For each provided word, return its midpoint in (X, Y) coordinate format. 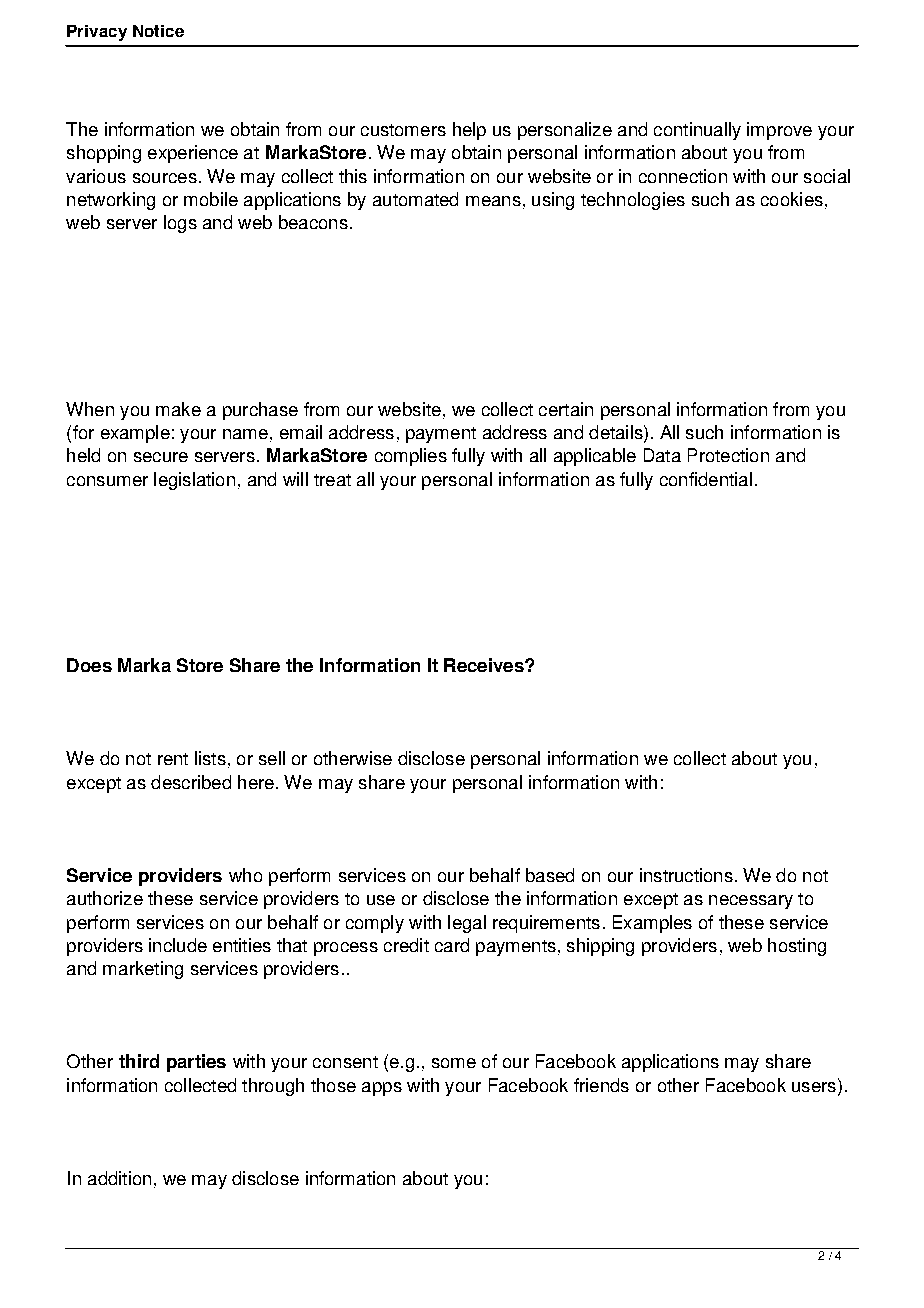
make (178, 409)
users (814, 1087)
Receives (485, 665)
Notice (158, 31)
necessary (751, 902)
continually (697, 131)
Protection (728, 455)
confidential (706, 479)
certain (566, 409)
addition (119, 1178)
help (469, 131)
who (245, 875)
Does (89, 665)
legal (467, 924)
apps (382, 1089)
